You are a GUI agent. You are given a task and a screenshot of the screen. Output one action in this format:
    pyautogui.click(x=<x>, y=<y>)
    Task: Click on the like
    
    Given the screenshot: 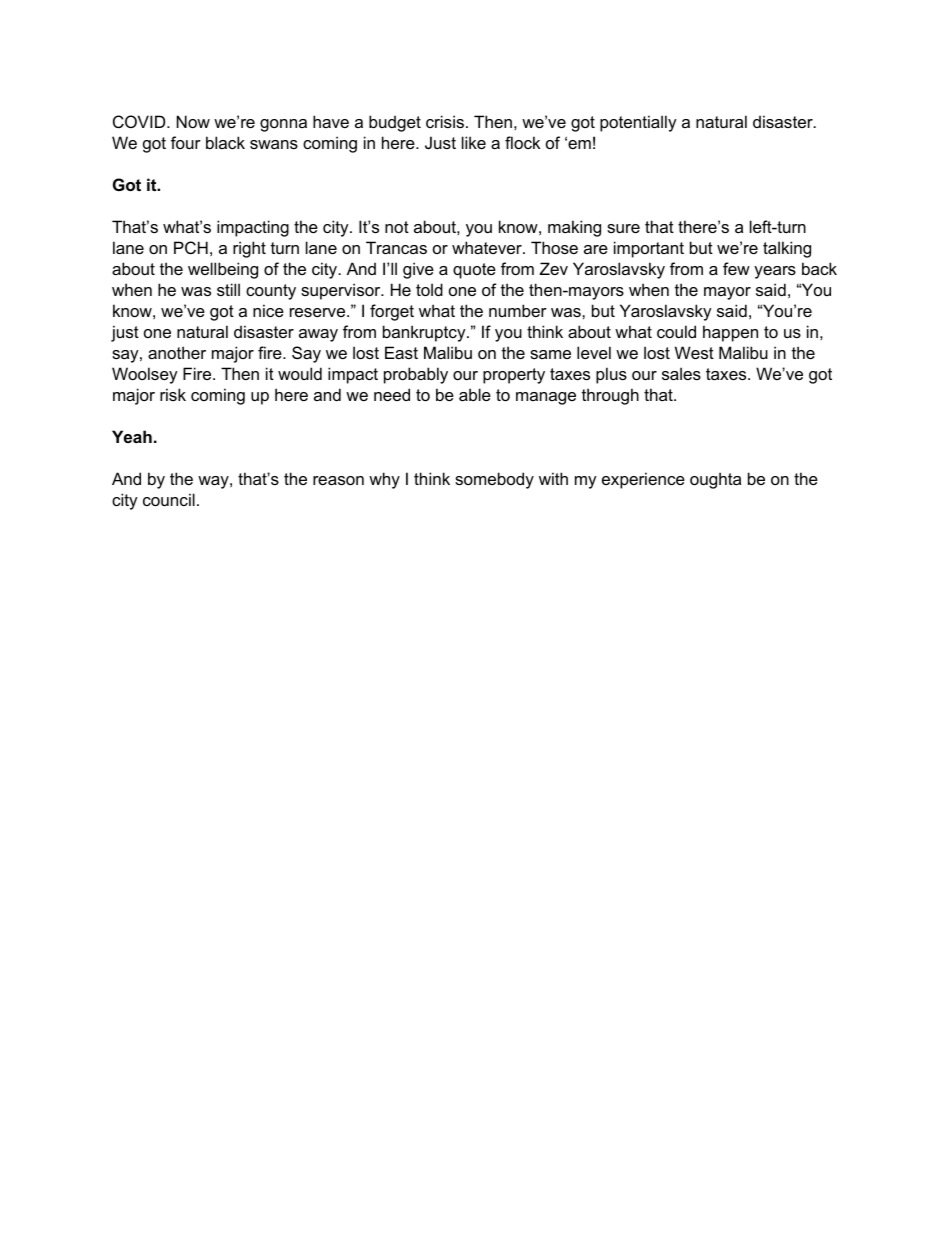 What is the action you would take?
    pyautogui.click(x=474, y=142)
